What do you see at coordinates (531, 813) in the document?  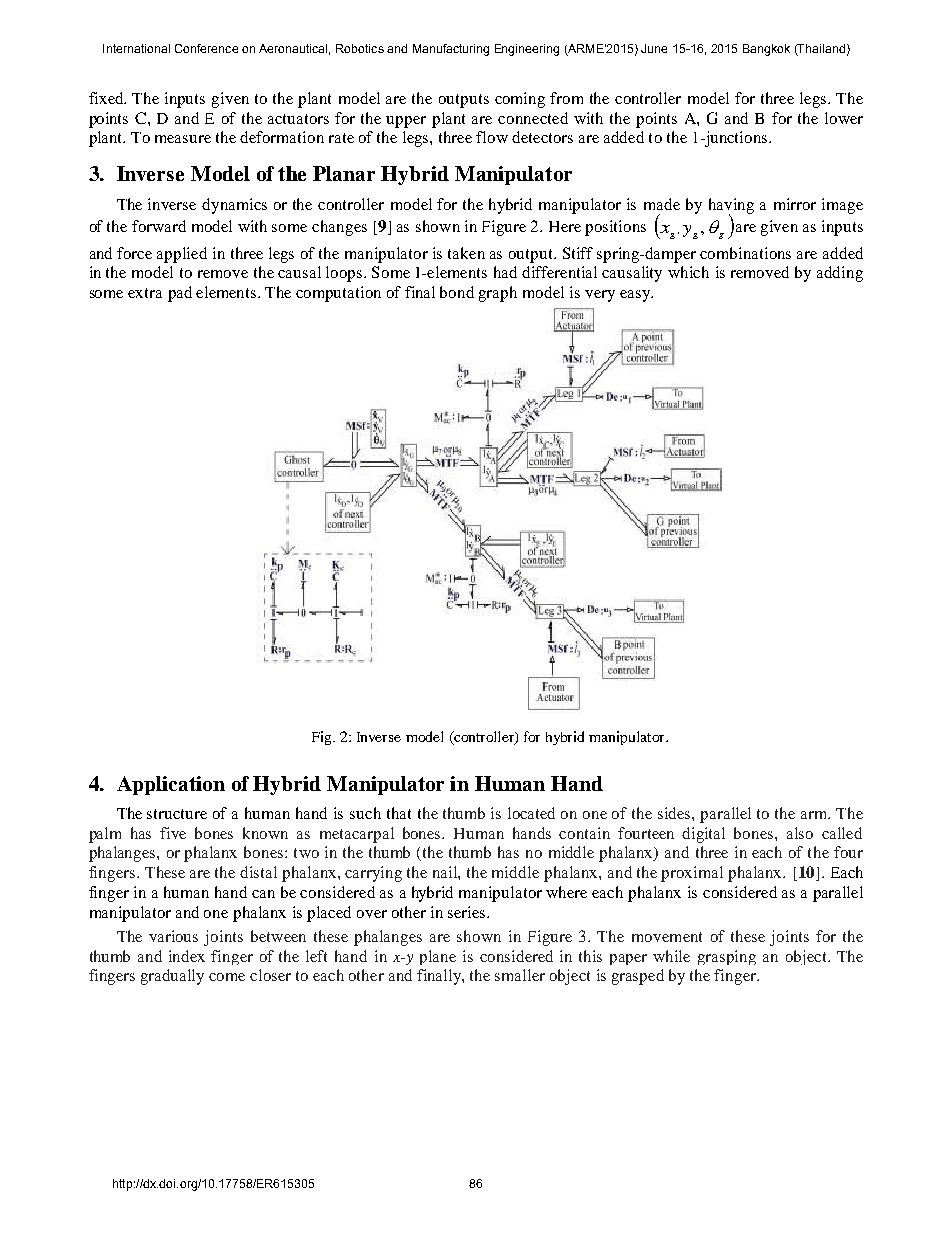 I see `located` at bounding box center [531, 813].
